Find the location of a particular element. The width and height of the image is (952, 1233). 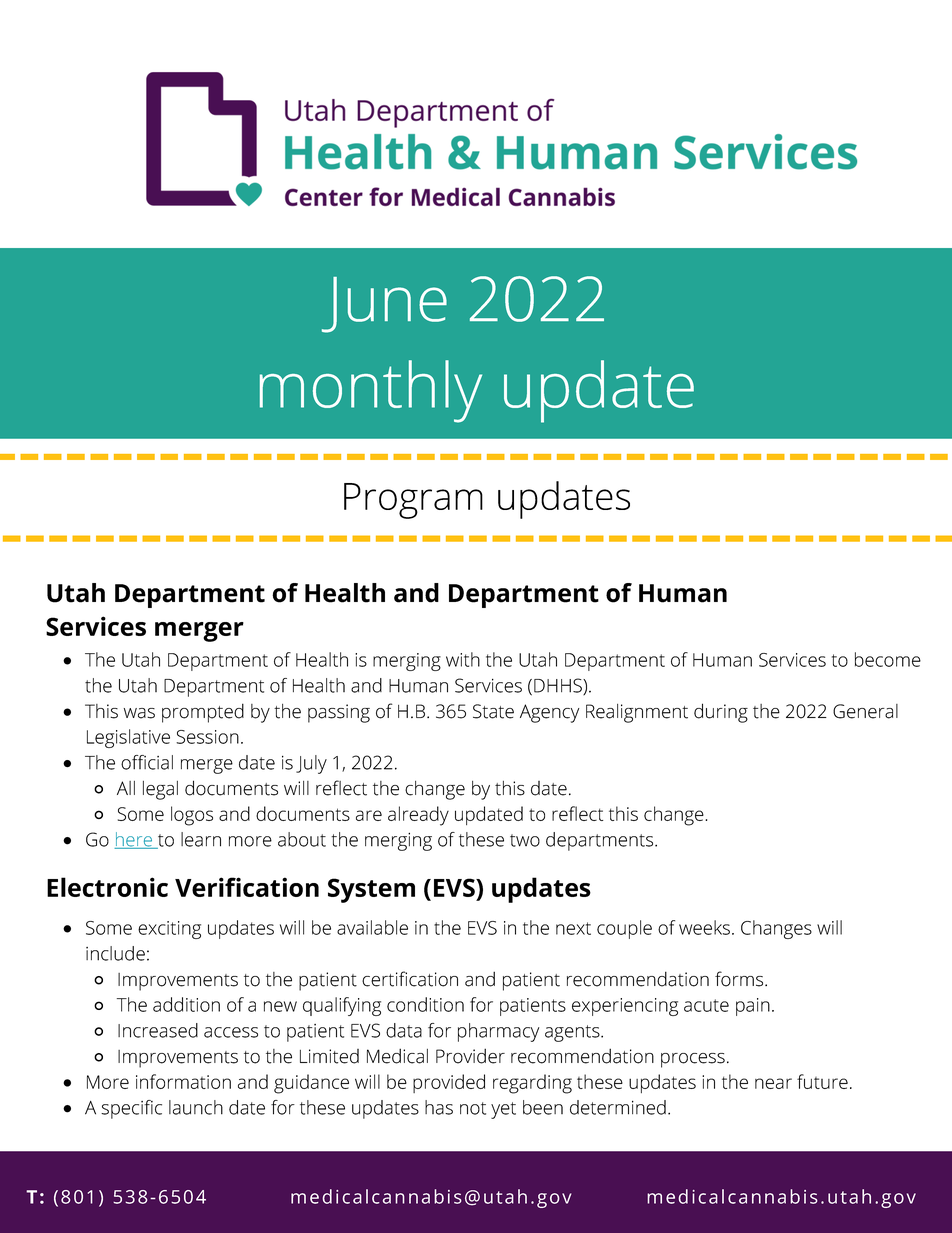

Program is located at coordinates (413, 501).
